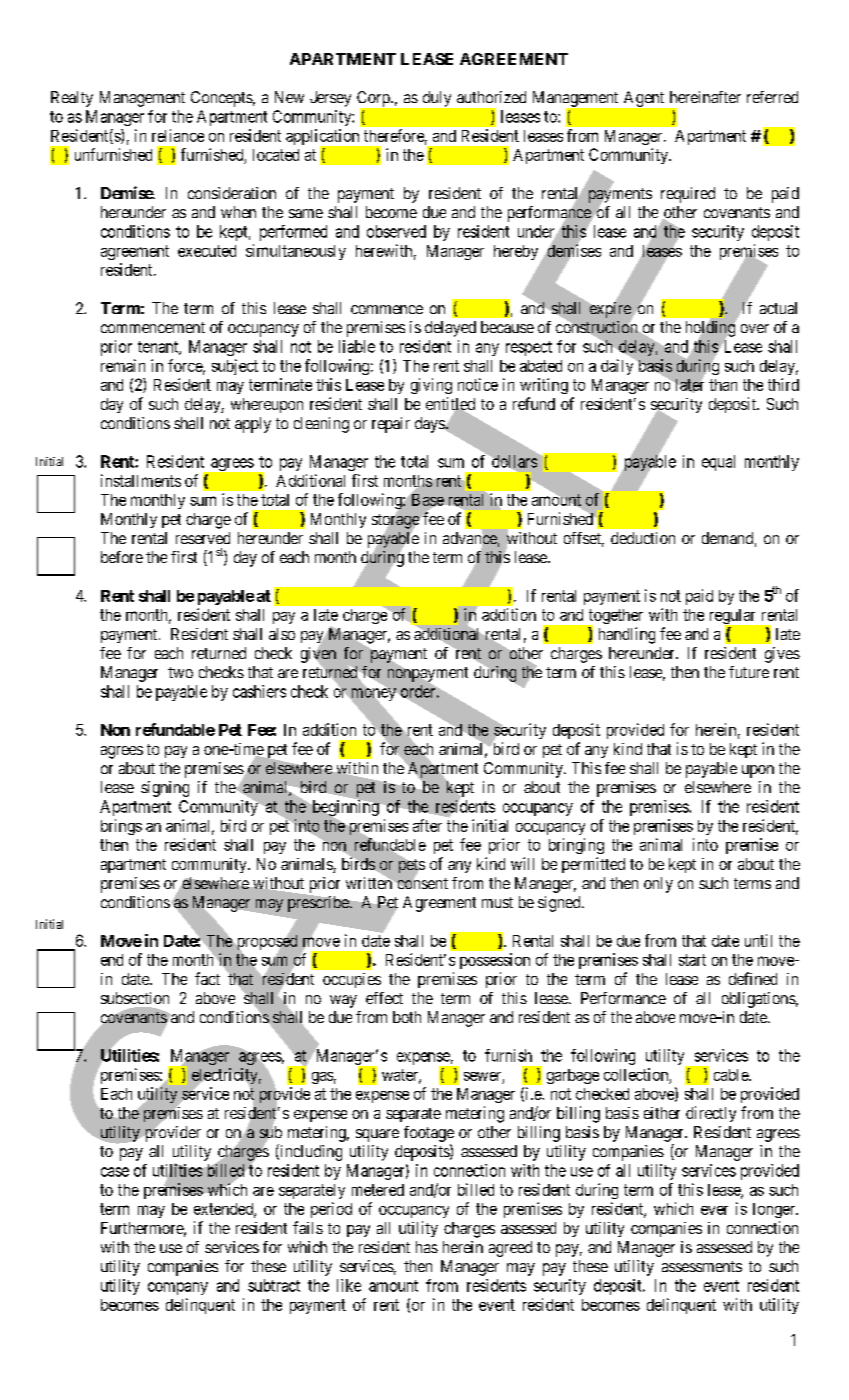  What do you see at coordinates (178, 135) in the screenshot?
I see `reliance` at bounding box center [178, 135].
